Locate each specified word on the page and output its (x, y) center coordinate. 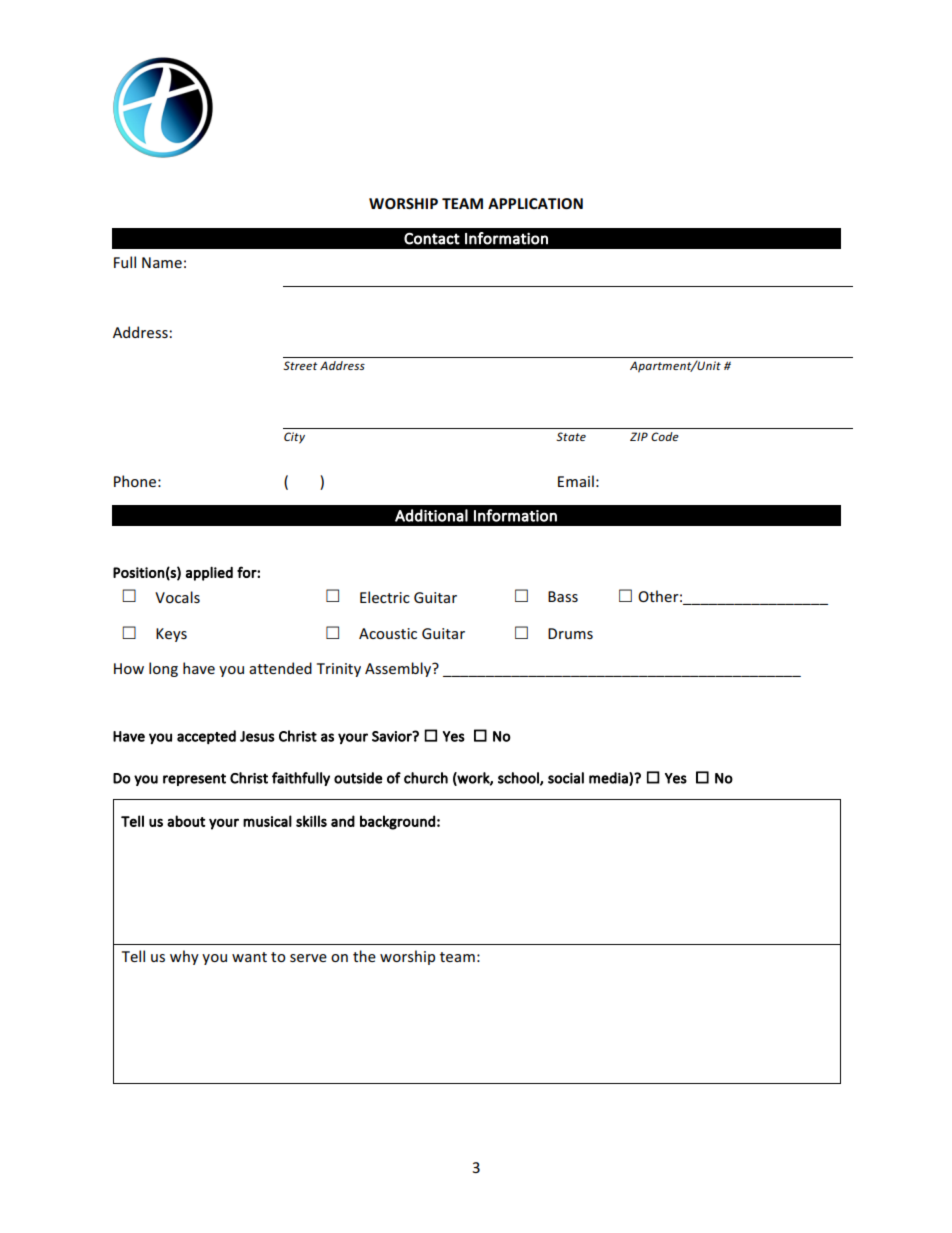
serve (308, 958)
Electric (385, 597)
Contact (432, 239)
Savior (393, 736)
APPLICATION (535, 203)
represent (194, 780)
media (609, 778)
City (294, 438)
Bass (563, 596)
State (571, 436)
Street (300, 365)
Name (162, 262)
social (566, 778)
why (184, 957)
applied (209, 573)
